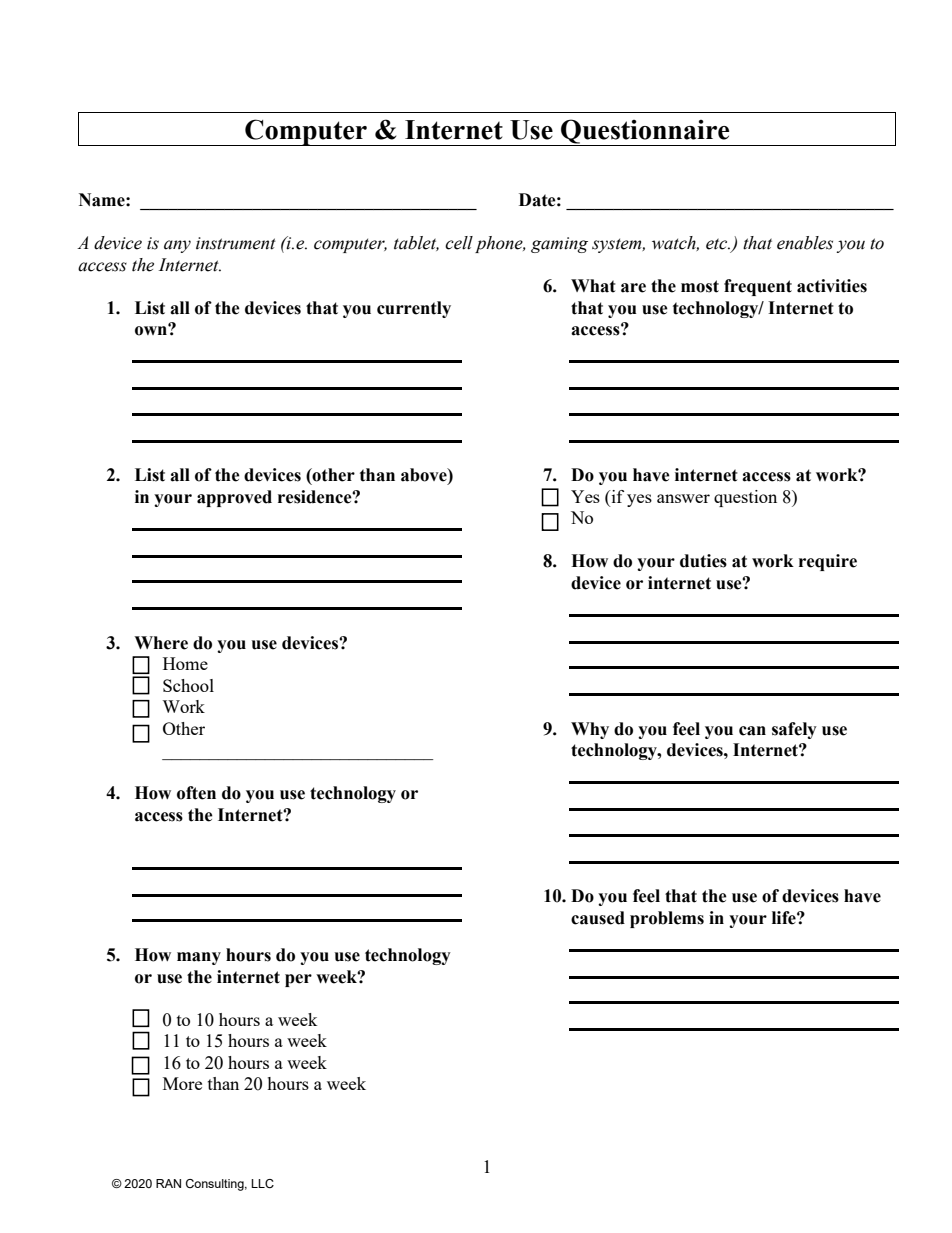 This screenshot has height=1233, width=952. Describe the element at coordinates (262, 1183) in the screenshot. I see `LLC` at that location.
